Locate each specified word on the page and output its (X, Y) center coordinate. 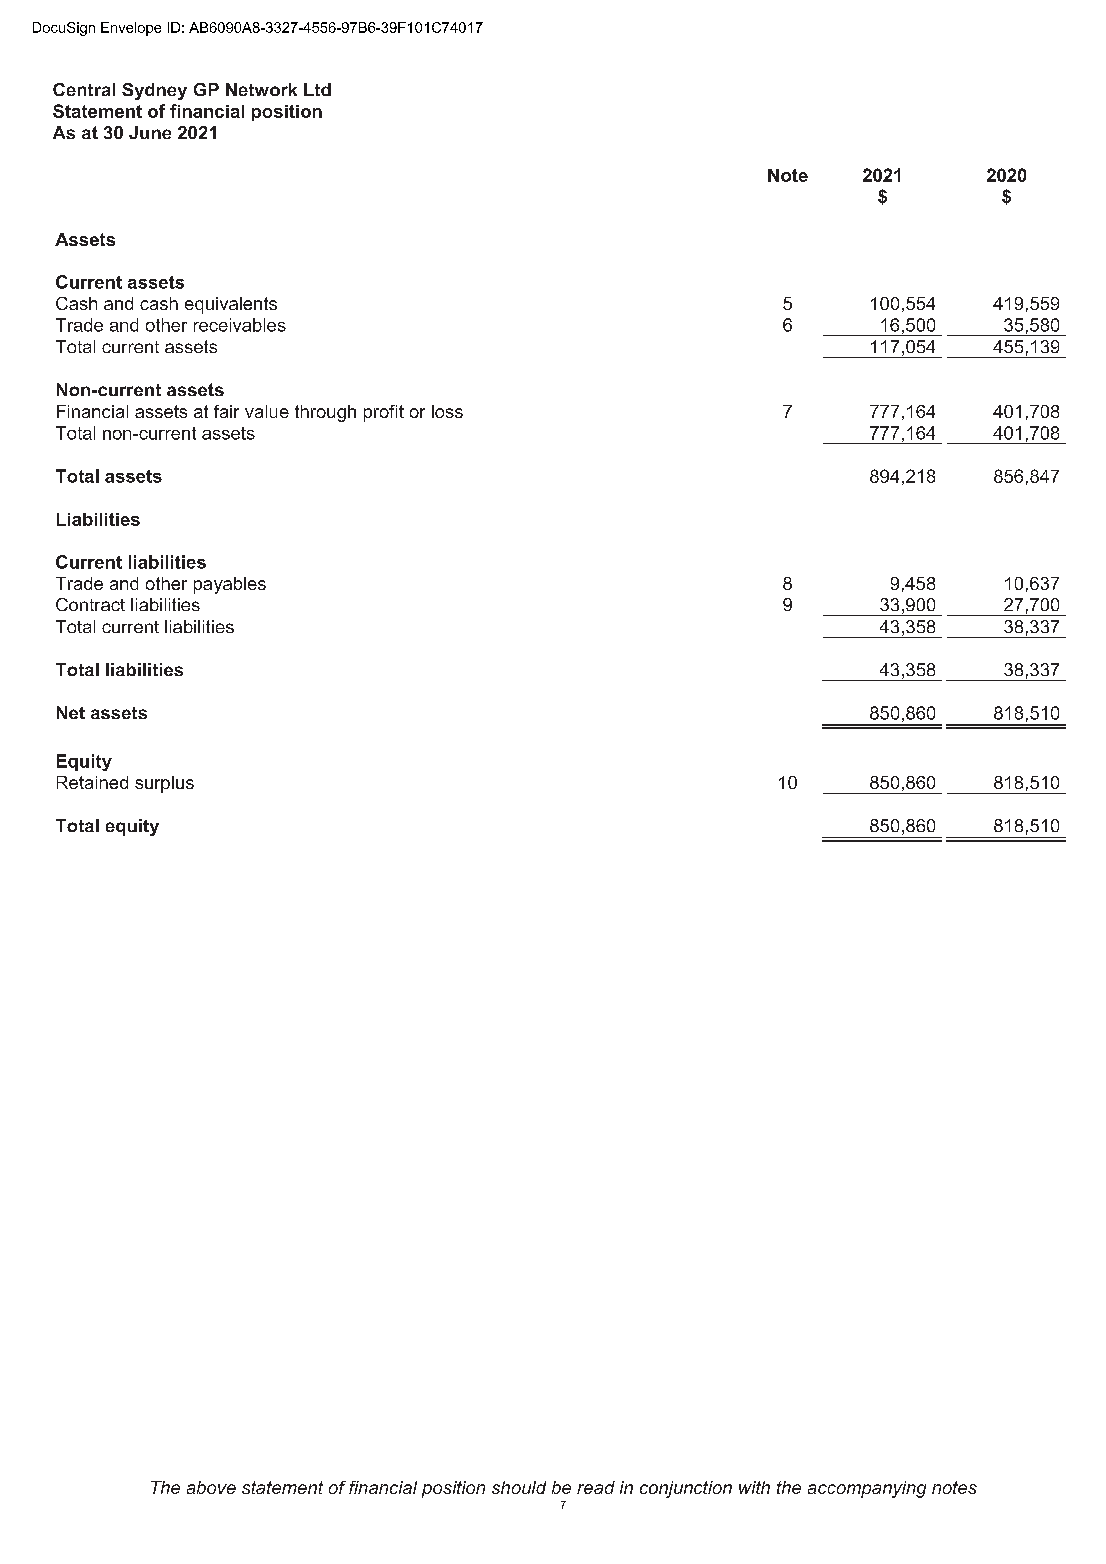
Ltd (317, 89)
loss (447, 411)
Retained (92, 782)
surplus (164, 784)
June (150, 132)
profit (384, 413)
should (519, 1487)
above (211, 1487)
